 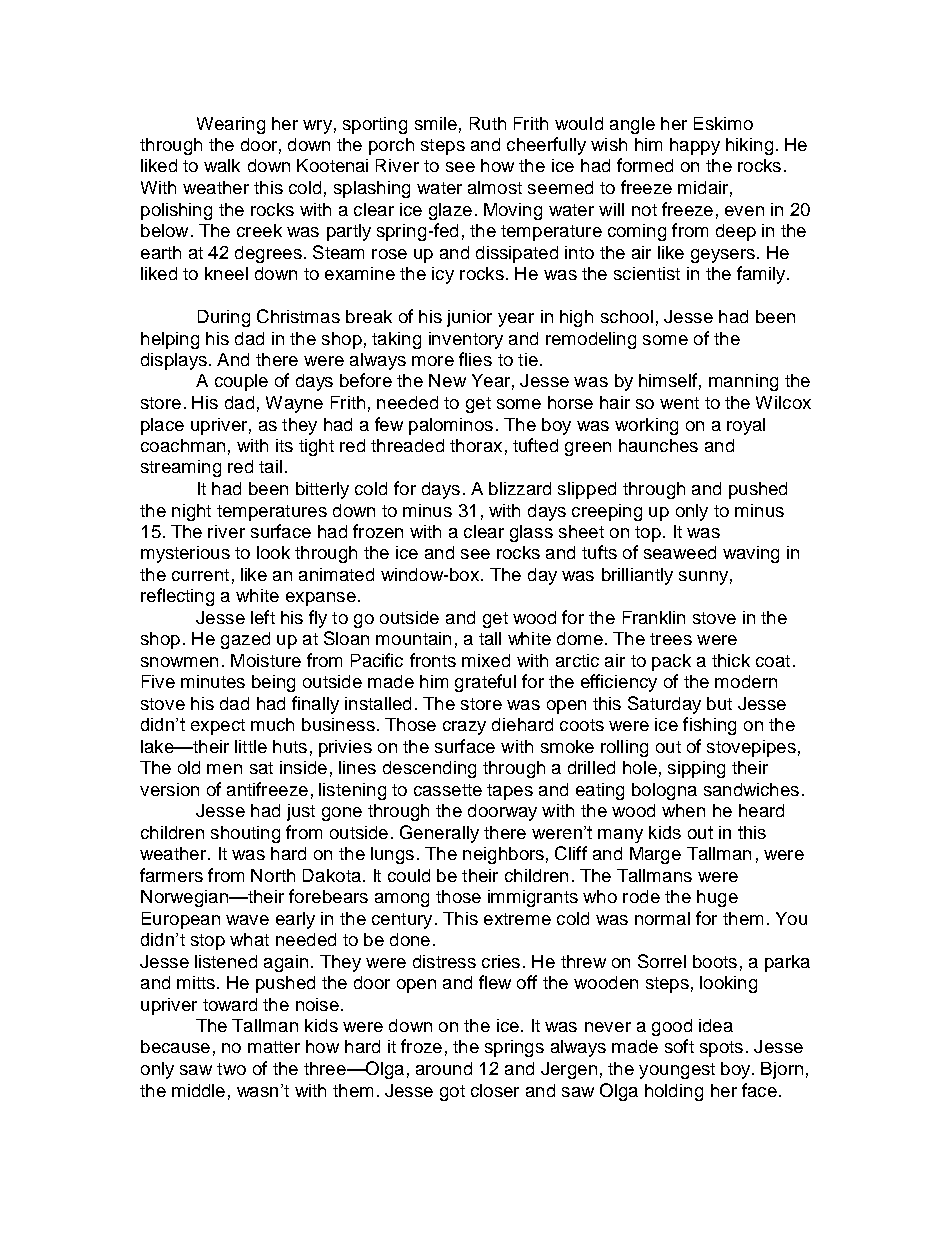 I want to click on trees, so click(x=671, y=639).
